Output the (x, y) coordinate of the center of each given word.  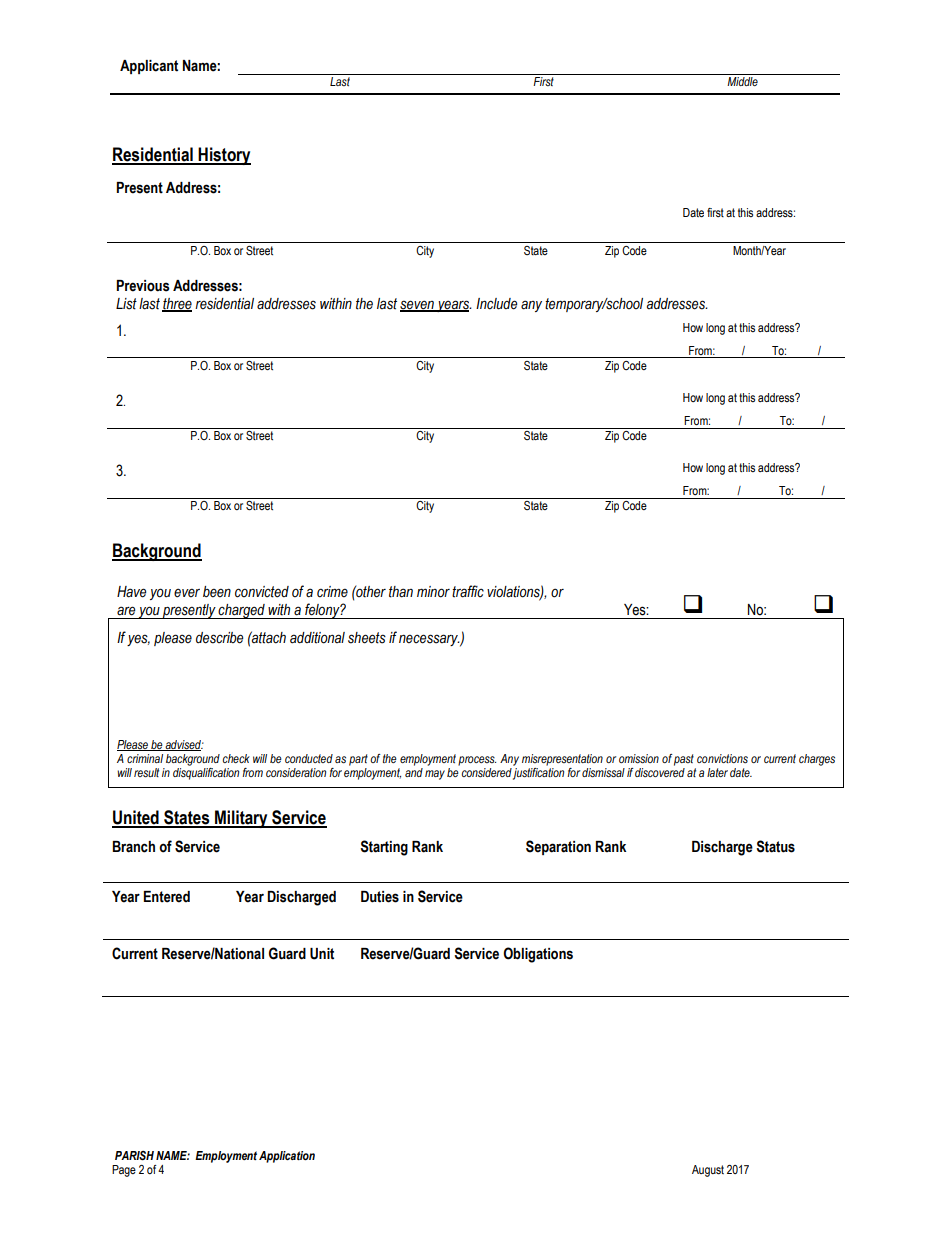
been (217, 592)
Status (775, 846)
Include (496, 304)
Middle (742, 81)
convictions (722, 758)
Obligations (538, 955)
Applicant (149, 67)
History (224, 156)
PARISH (134, 1156)
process (477, 761)
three (177, 304)
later (717, 772)
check (236, 758)
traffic (468, 591)
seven (418, 305)
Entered (167, 897)
